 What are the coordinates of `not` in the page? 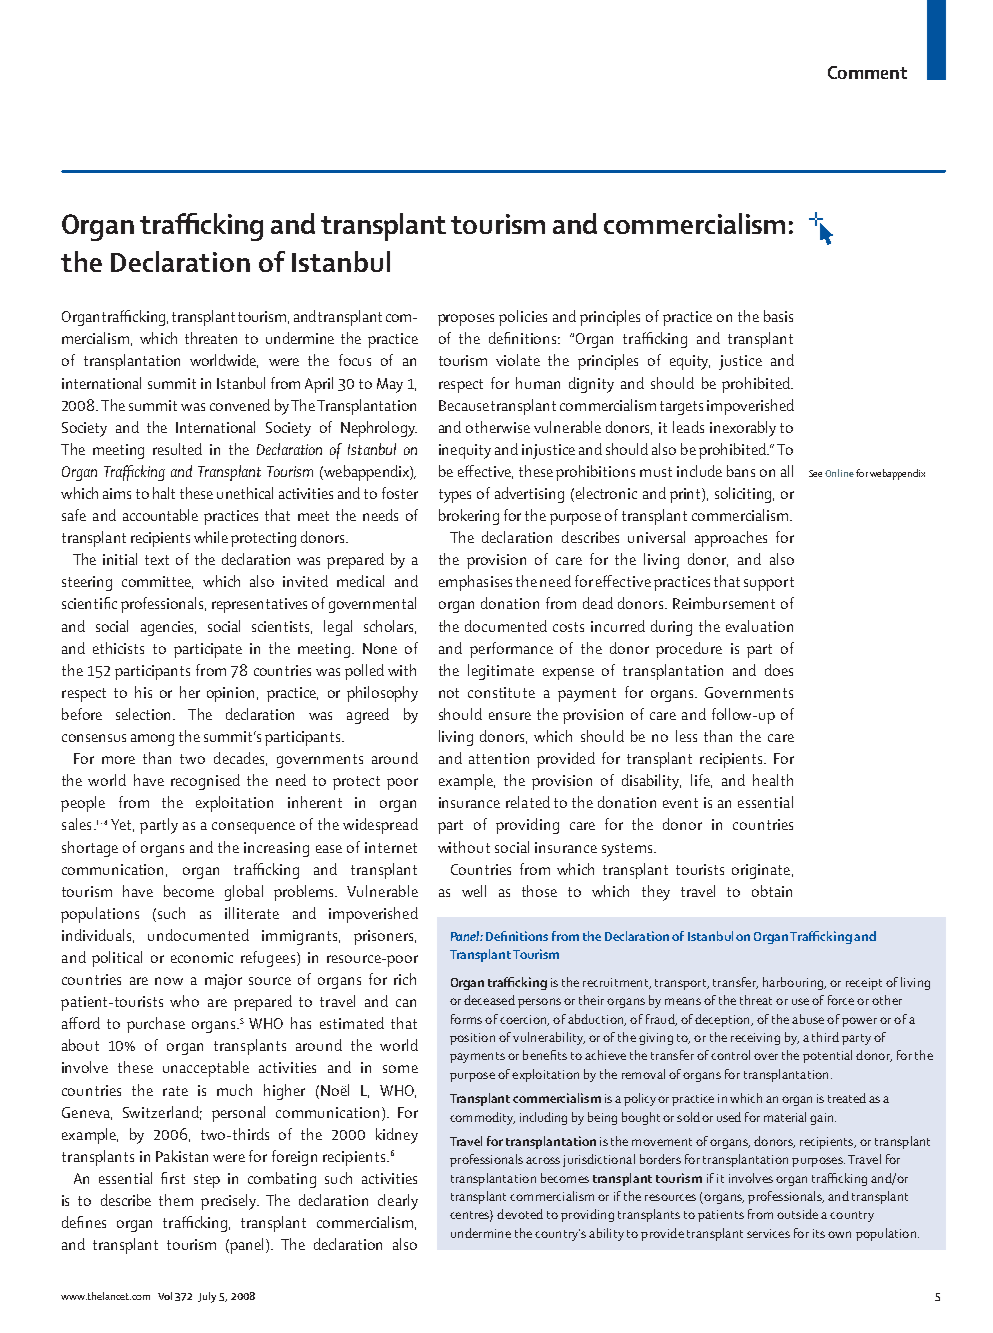 It's located at (449, 693).
